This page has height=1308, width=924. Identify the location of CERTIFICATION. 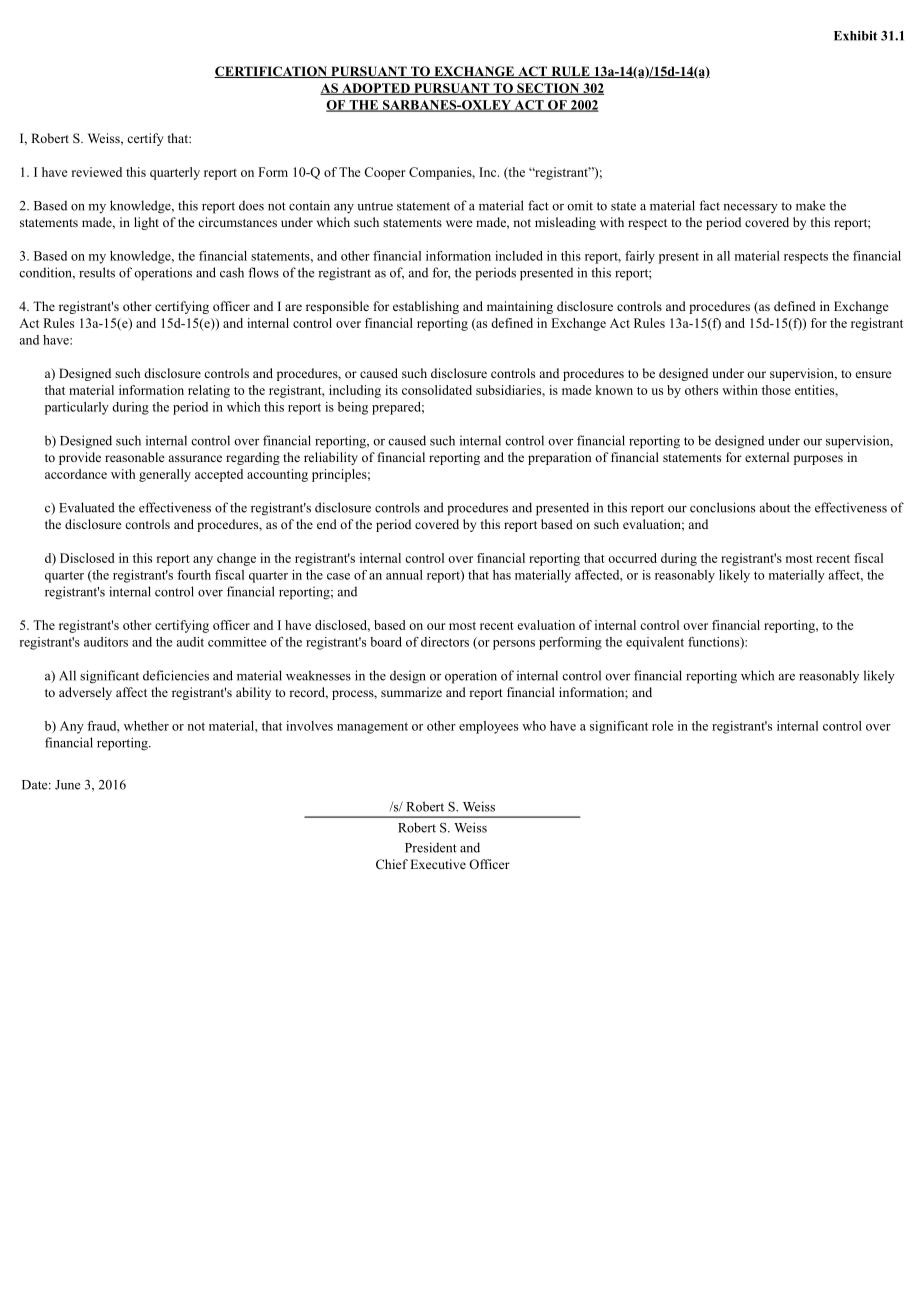
(272, 72).
